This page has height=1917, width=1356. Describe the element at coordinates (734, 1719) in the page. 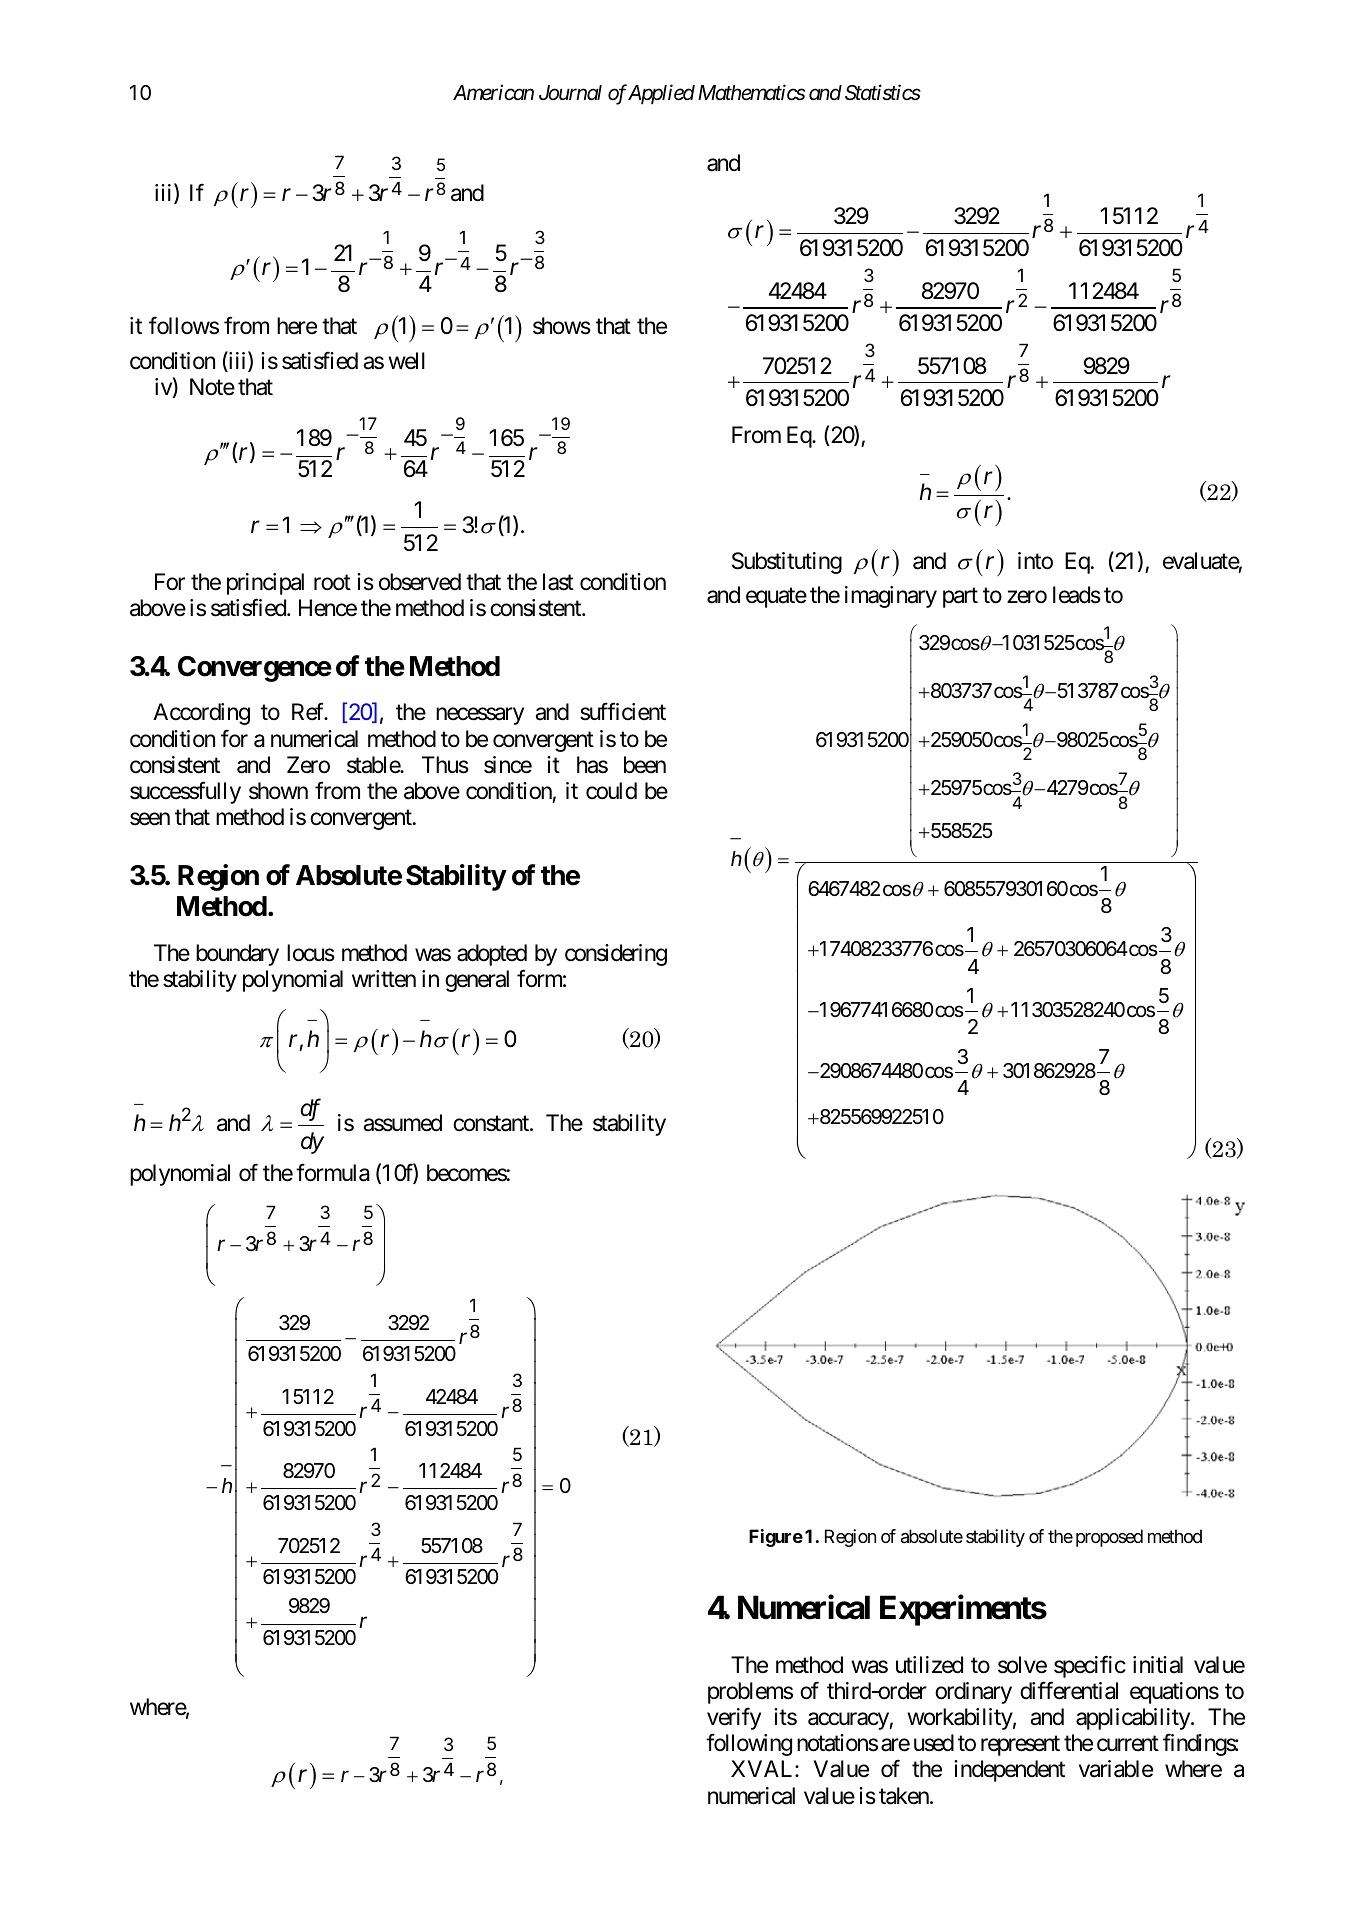

I see `verify` at that location.
